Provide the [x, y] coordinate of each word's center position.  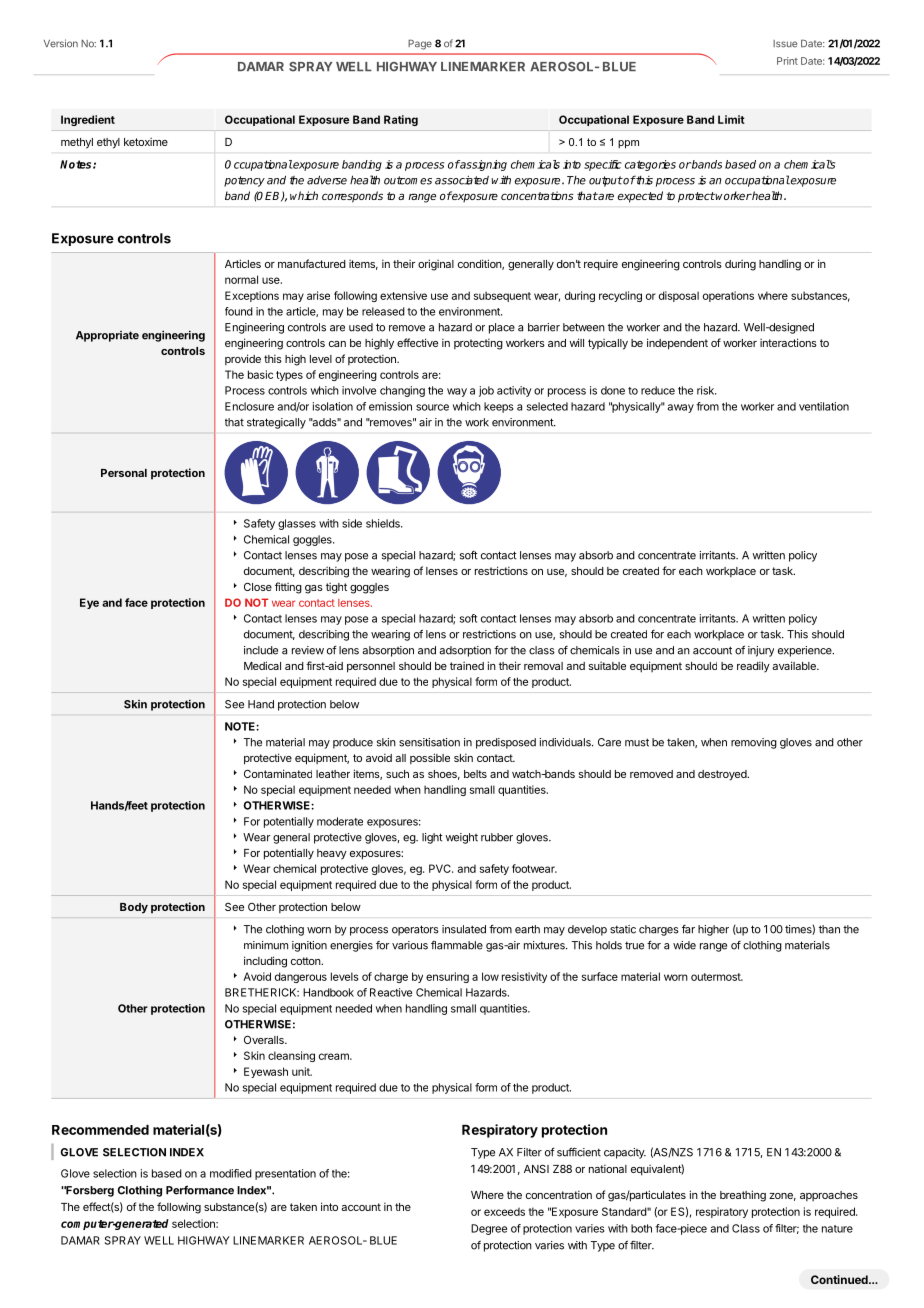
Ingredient [88, 120]
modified [231, 1173]
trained [467, 665]
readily [753, 666]
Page [420, 44]
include [261, 650]
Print [787, 61]
